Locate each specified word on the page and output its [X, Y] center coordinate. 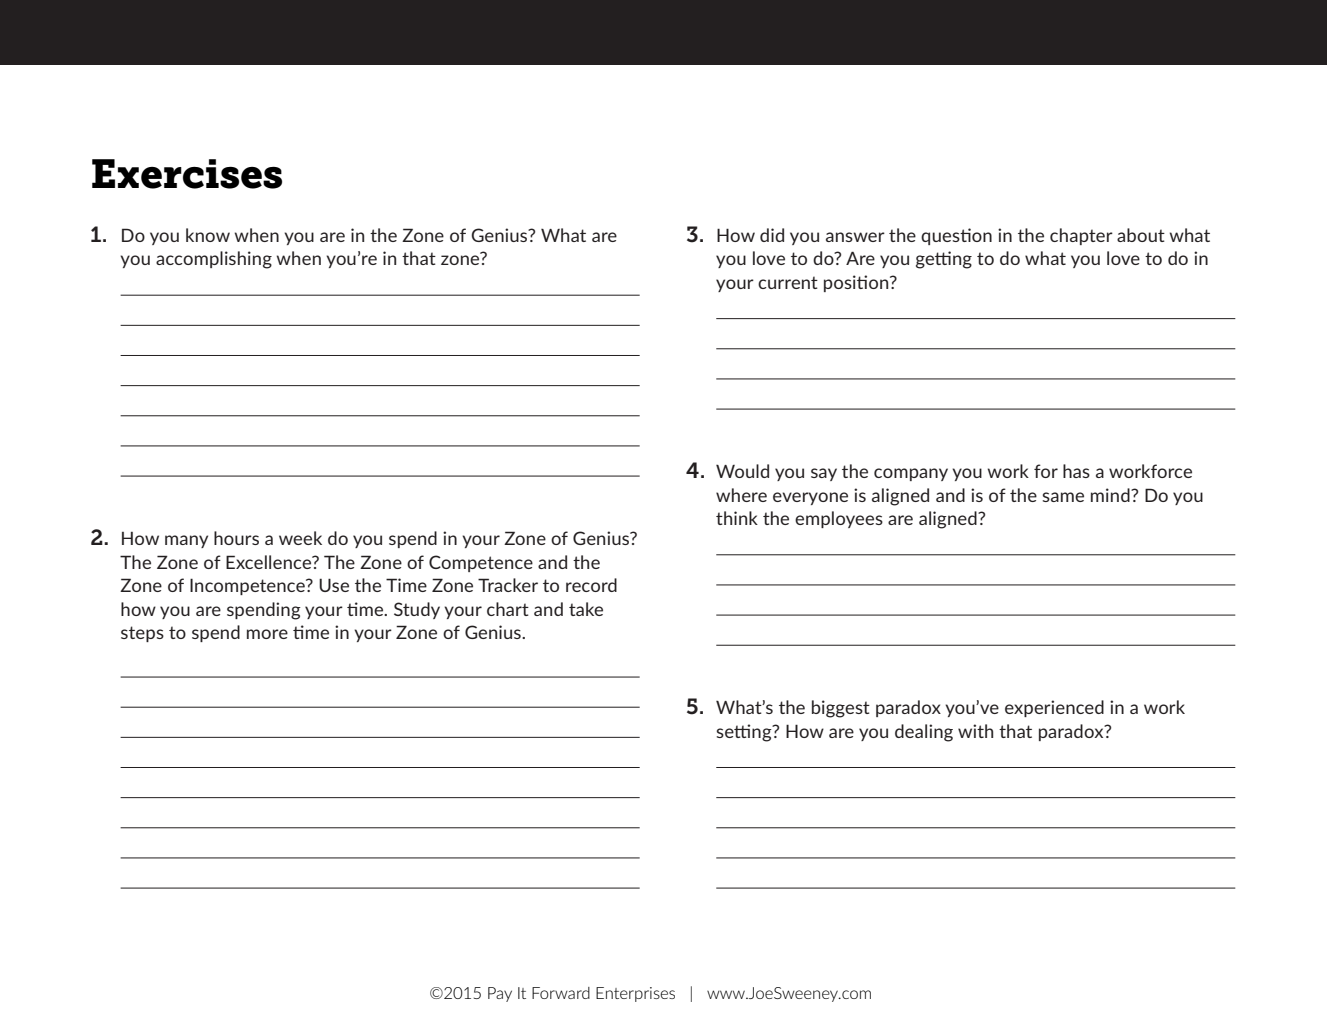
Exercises [187, 174]
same [1063, 497]
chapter [1081, 236]
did [772, 235]
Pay [500, 994]
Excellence [270, 562]
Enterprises [635, 994]
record [591, 585]
